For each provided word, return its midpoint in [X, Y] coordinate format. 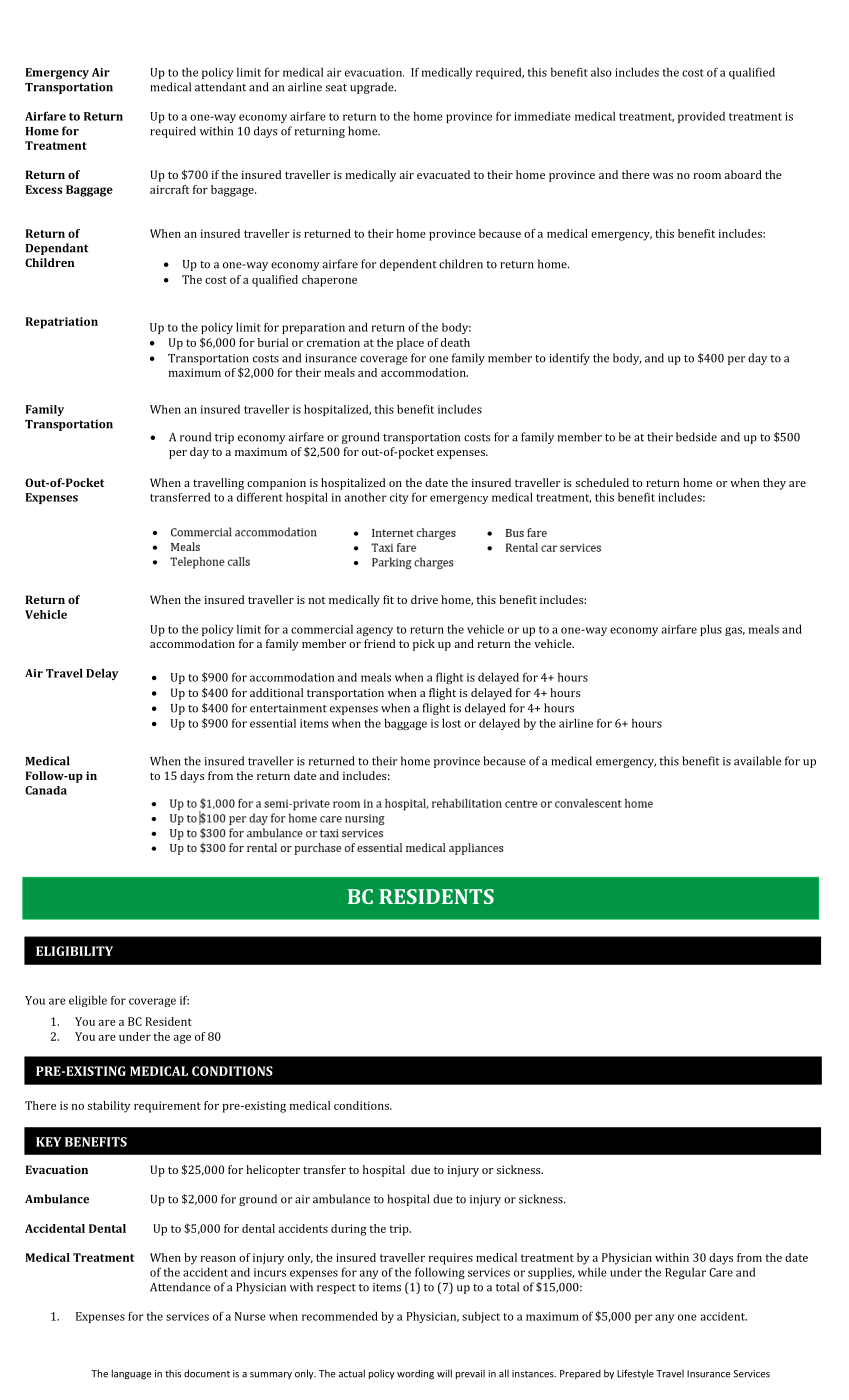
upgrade [373, 88]
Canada [46, 790]
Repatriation [61, 323]
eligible [88, 1001]
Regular [685, 1273]
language [131, 1374]
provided [701, 117]
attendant [220, 87]
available [757, 761]
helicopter [273, 1171]
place [410, 344]
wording [415, 1374]
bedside [696, 437]
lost [451, 723]
